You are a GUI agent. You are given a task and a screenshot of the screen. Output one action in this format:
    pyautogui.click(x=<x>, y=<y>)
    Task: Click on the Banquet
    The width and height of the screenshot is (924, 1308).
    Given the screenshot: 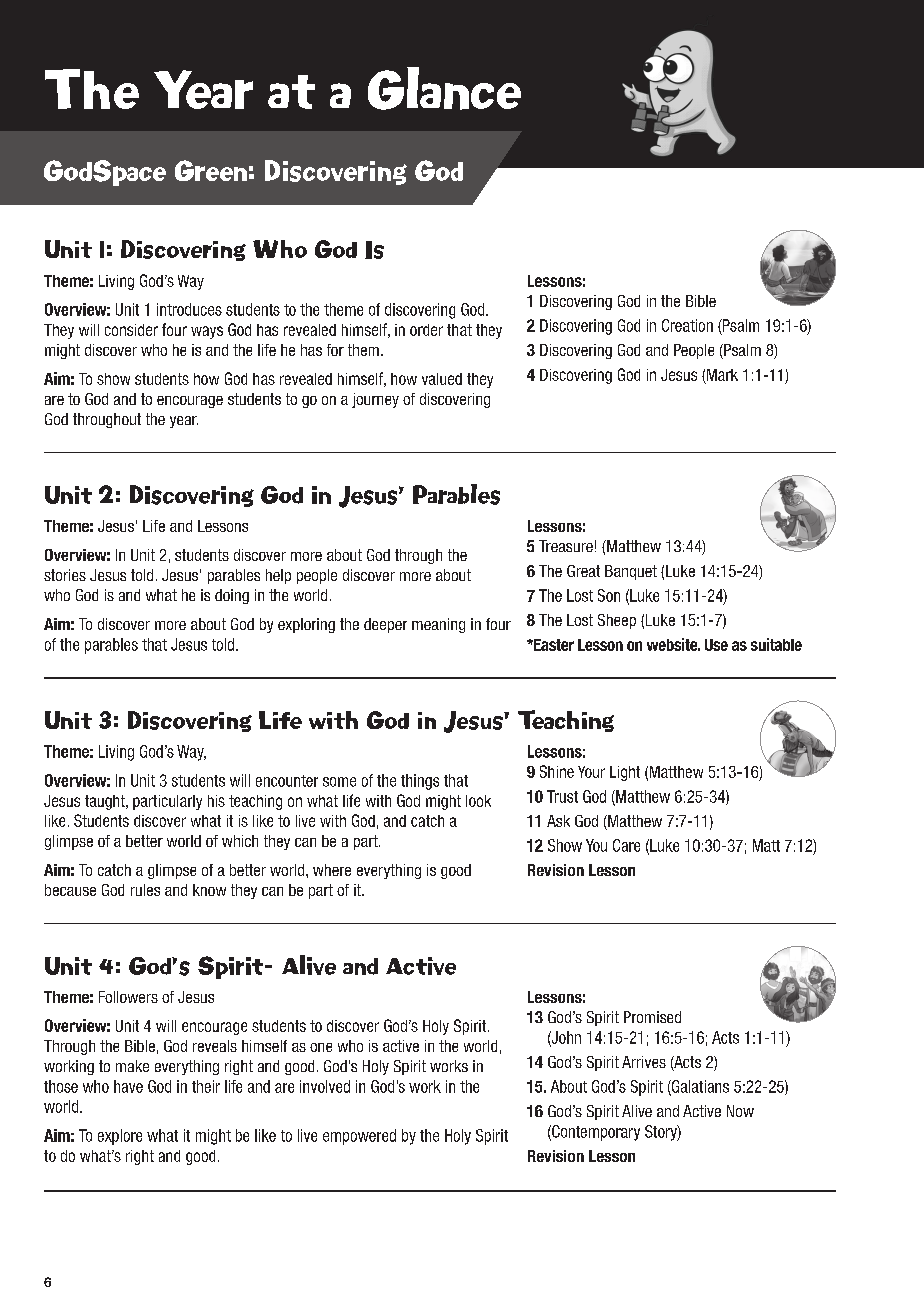 What is the action you would take?
    pyautogui.click(x=631, y=572)
